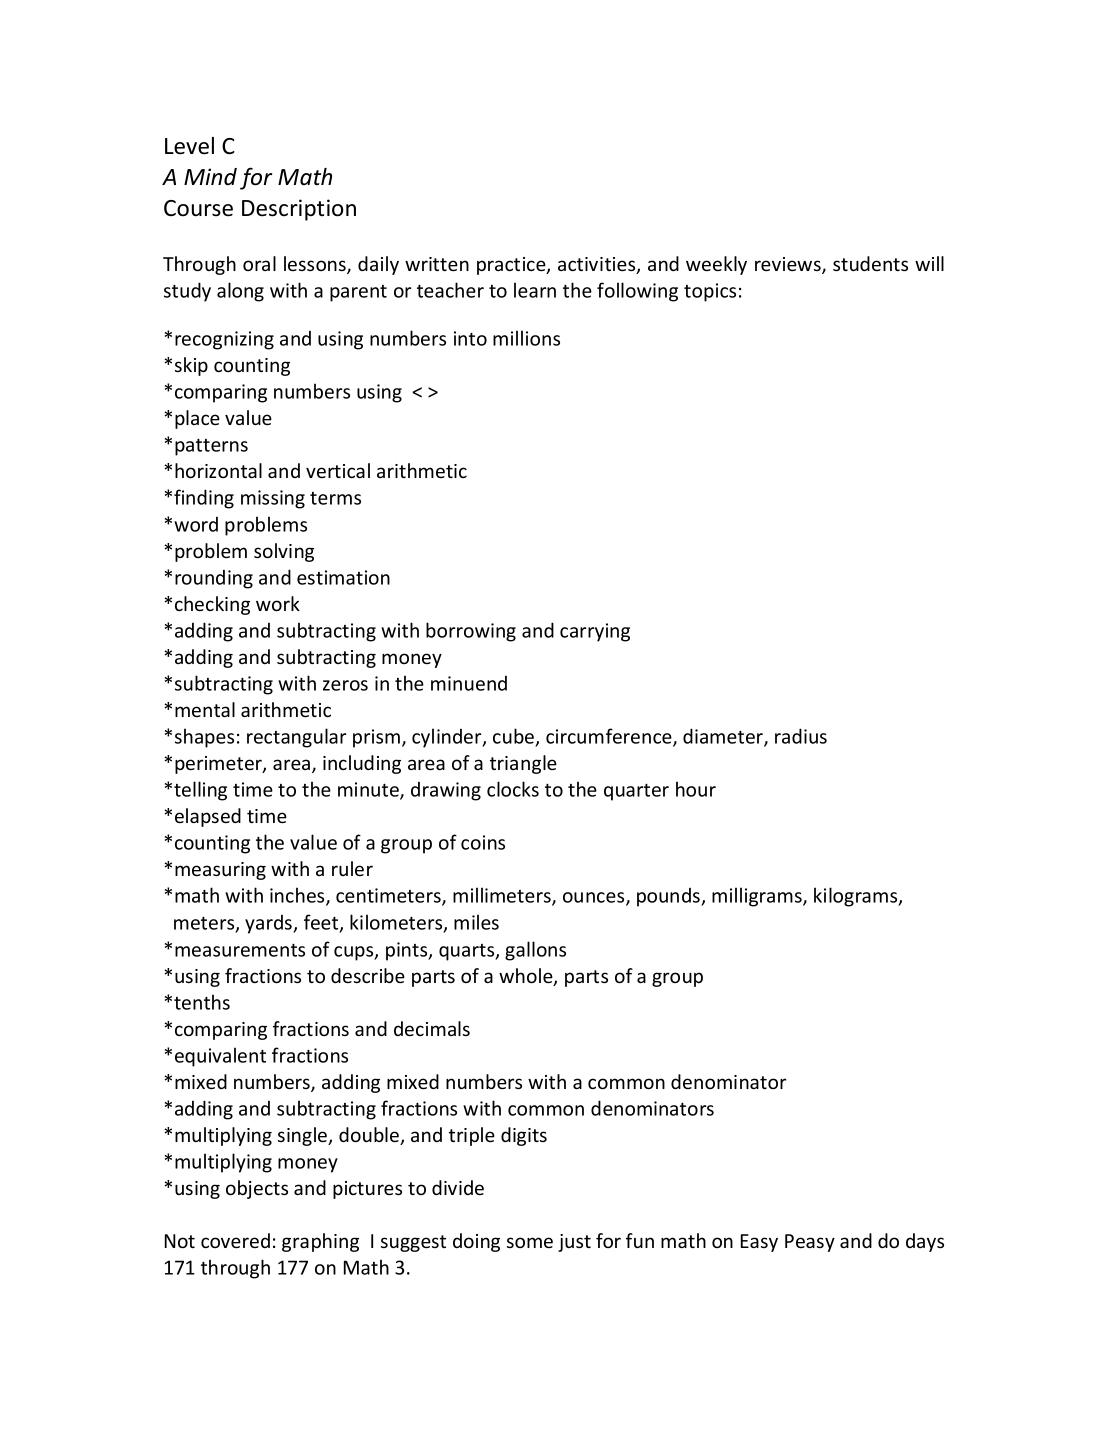  What do you see at coordinates (610, 737) in the screenshot?
I see `circumference` at bounding box center [610, 737].
